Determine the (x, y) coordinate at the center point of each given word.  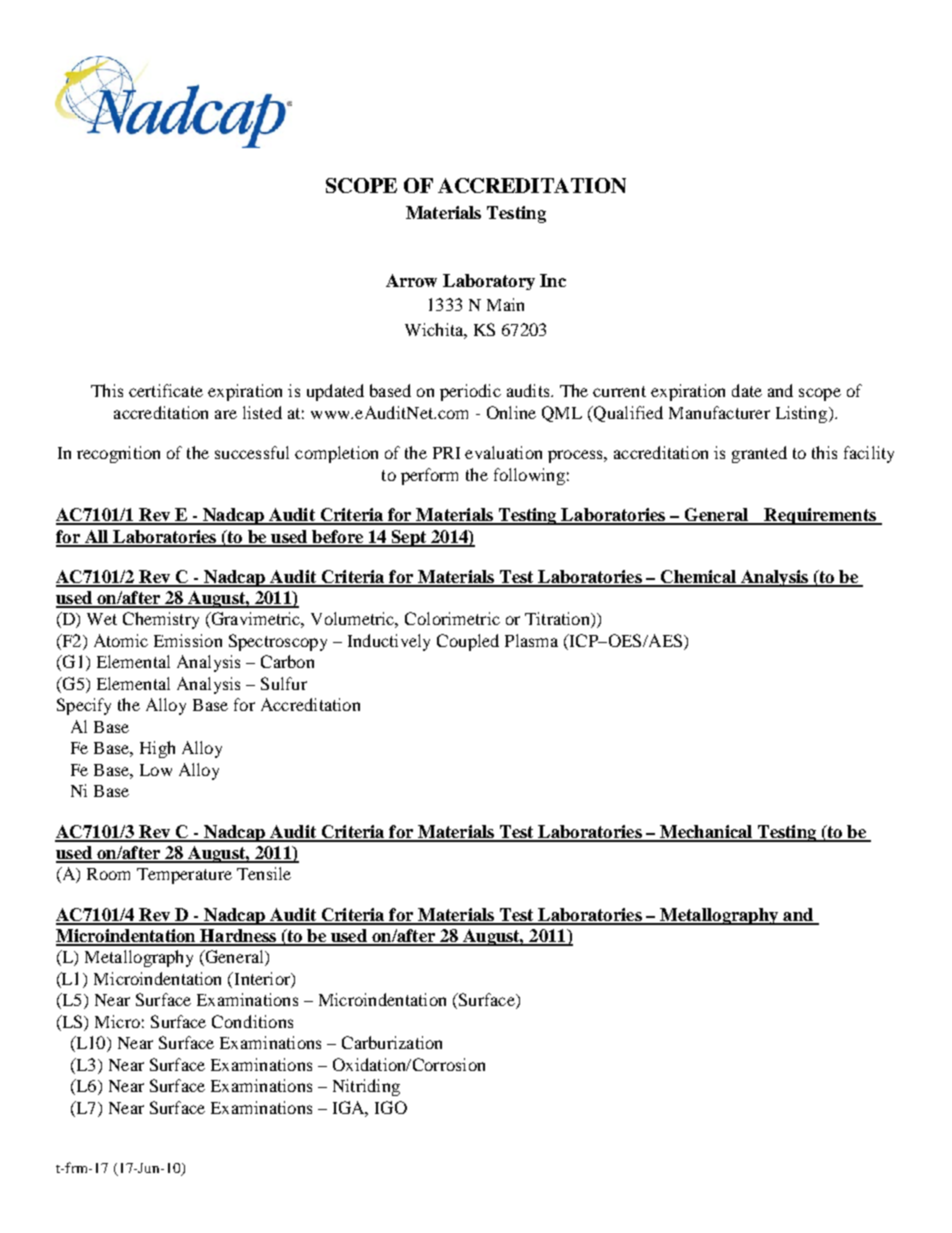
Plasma (531, 640)
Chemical (698, 578)
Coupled (468, 642)
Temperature (184, 876)
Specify (84, 706)
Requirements (820, 516)
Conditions (252, 1021)
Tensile (264, 873)
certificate (166, 390)
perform (429, 476)
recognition (118, 454)
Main (505, 304)
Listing (803, 414)
